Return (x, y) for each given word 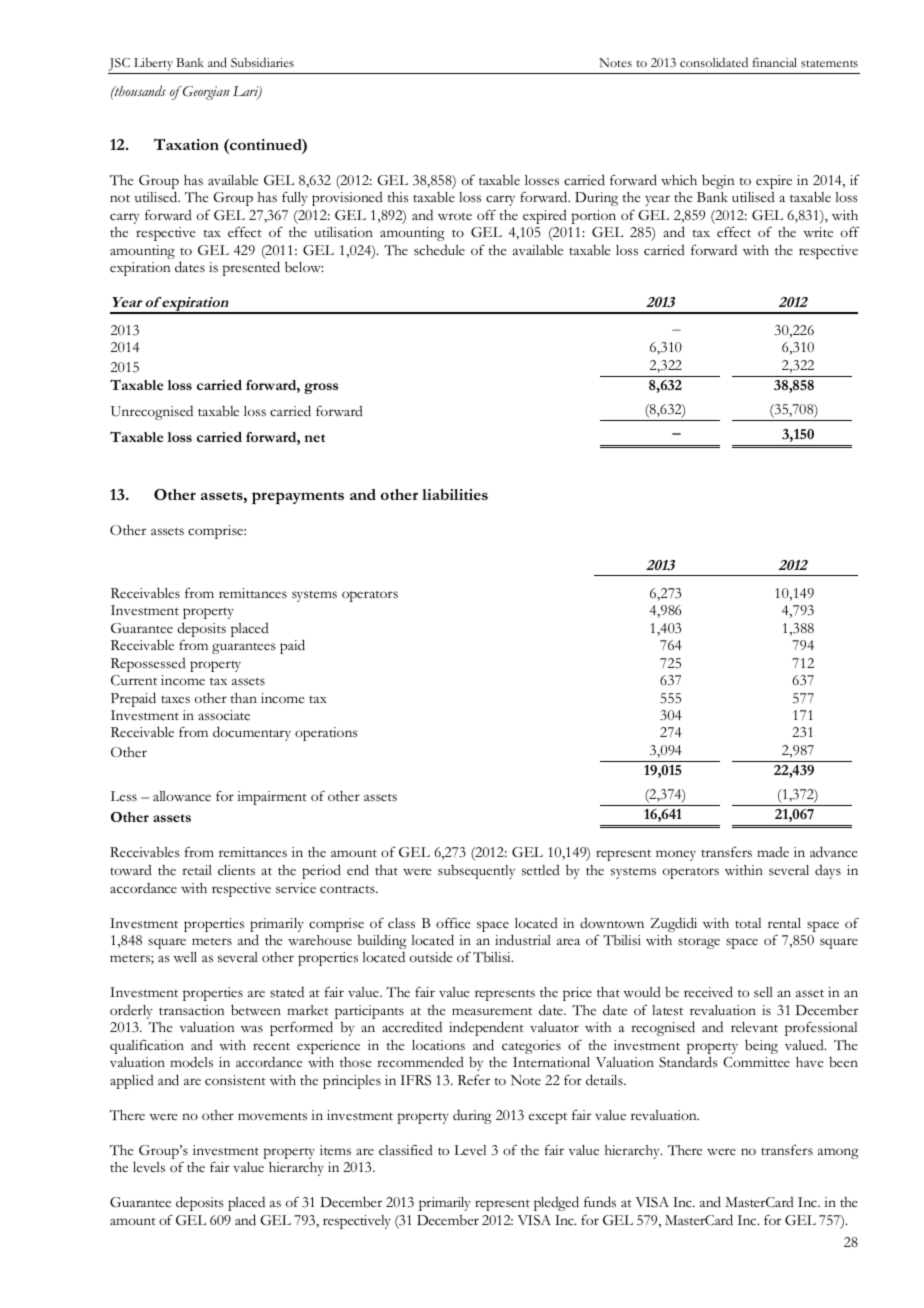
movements (272, 1116)
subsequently (476, 872)
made (773, 852)
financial (775, 62)
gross (321, 388)
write (818, 232)
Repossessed (148, 665)
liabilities (455, 494)
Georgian (205, 93)
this (397, 197)
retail (197, 870)
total (748, 923)
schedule (439, 250)
